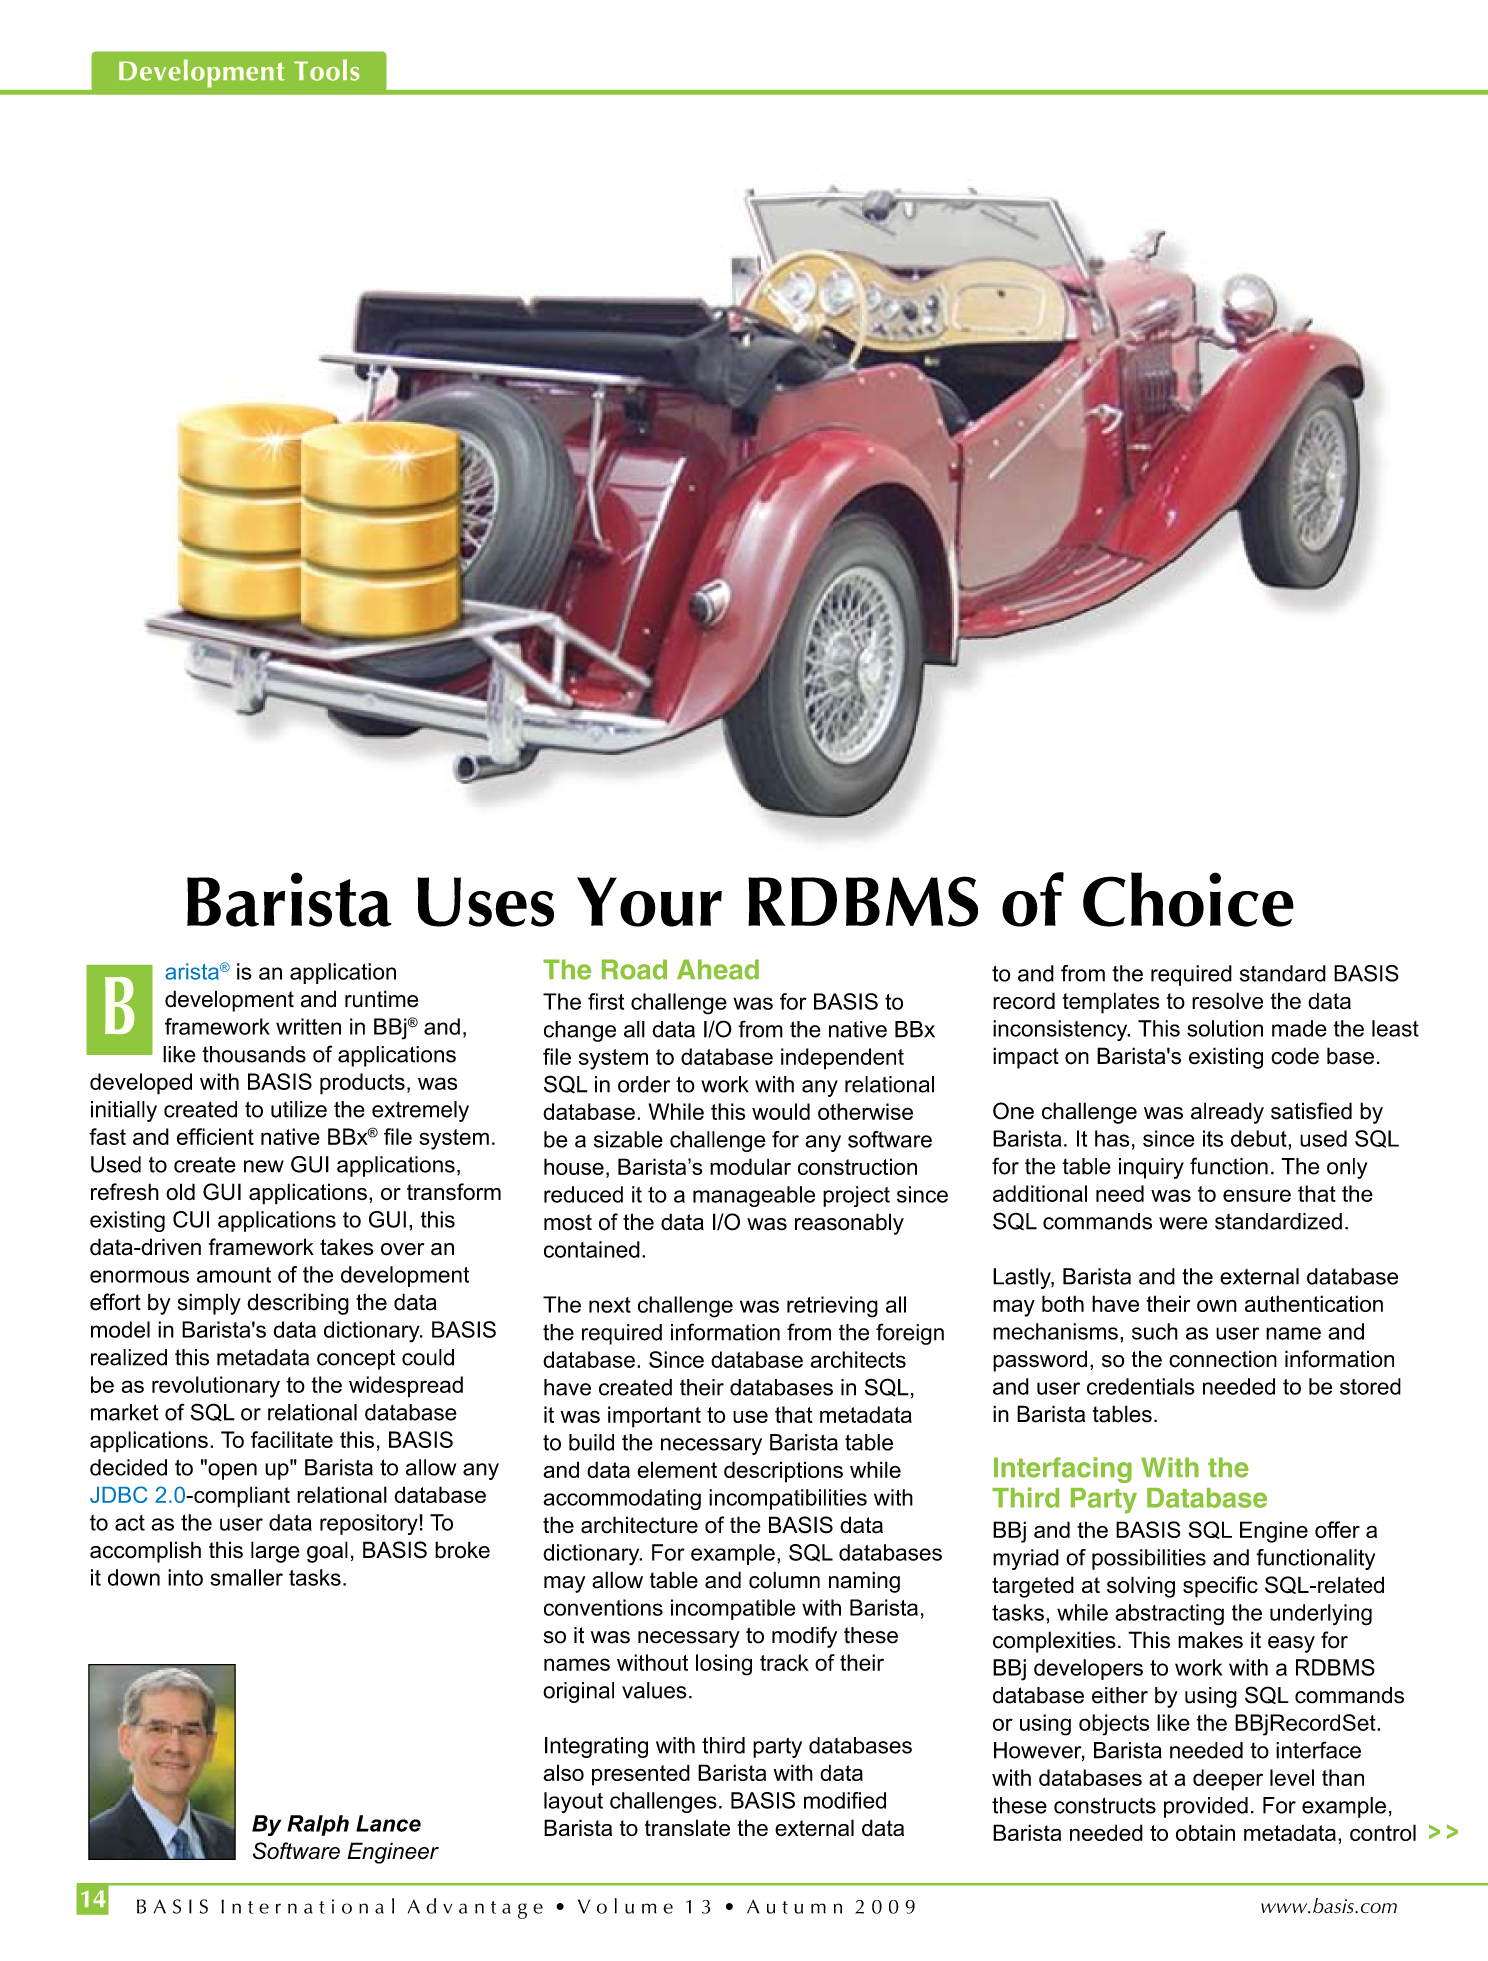 The image size is (1488, 1961). I want to click on Uses, so click(485, 902).
